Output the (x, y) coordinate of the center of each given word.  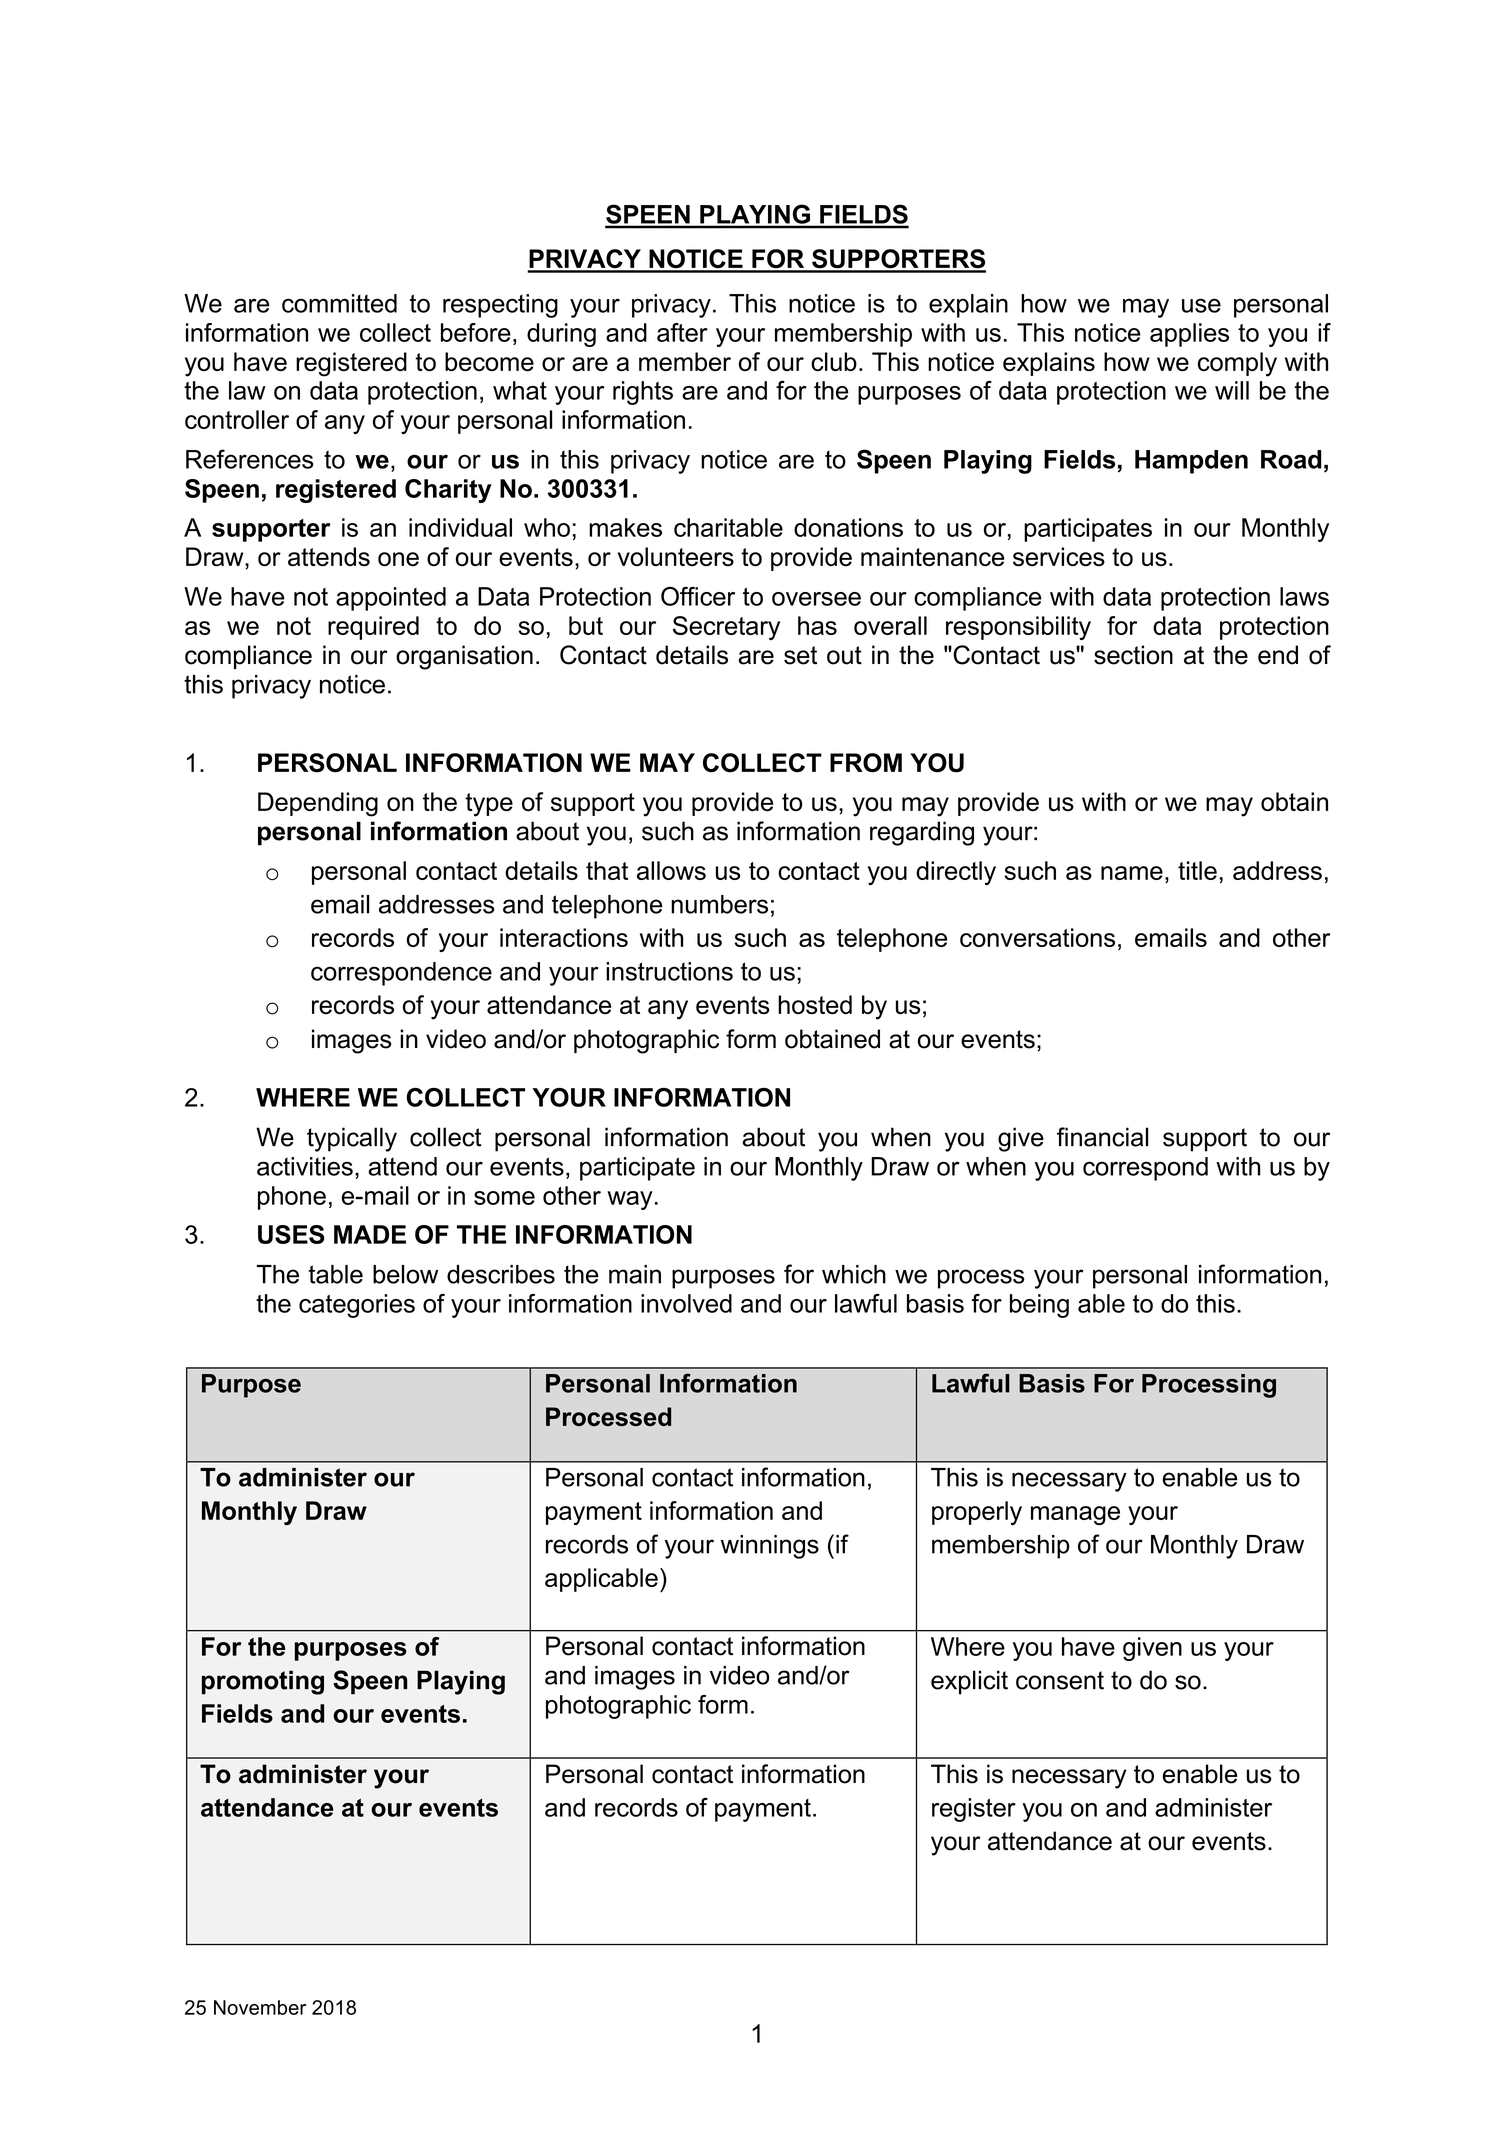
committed (339, 303)
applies (1189, 335)
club (834, 361)
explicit (969, 1682)
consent (1060, 1680)
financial (1102, 1137)
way (630, 1200)
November (260, 2007)
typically (352, 1139)
